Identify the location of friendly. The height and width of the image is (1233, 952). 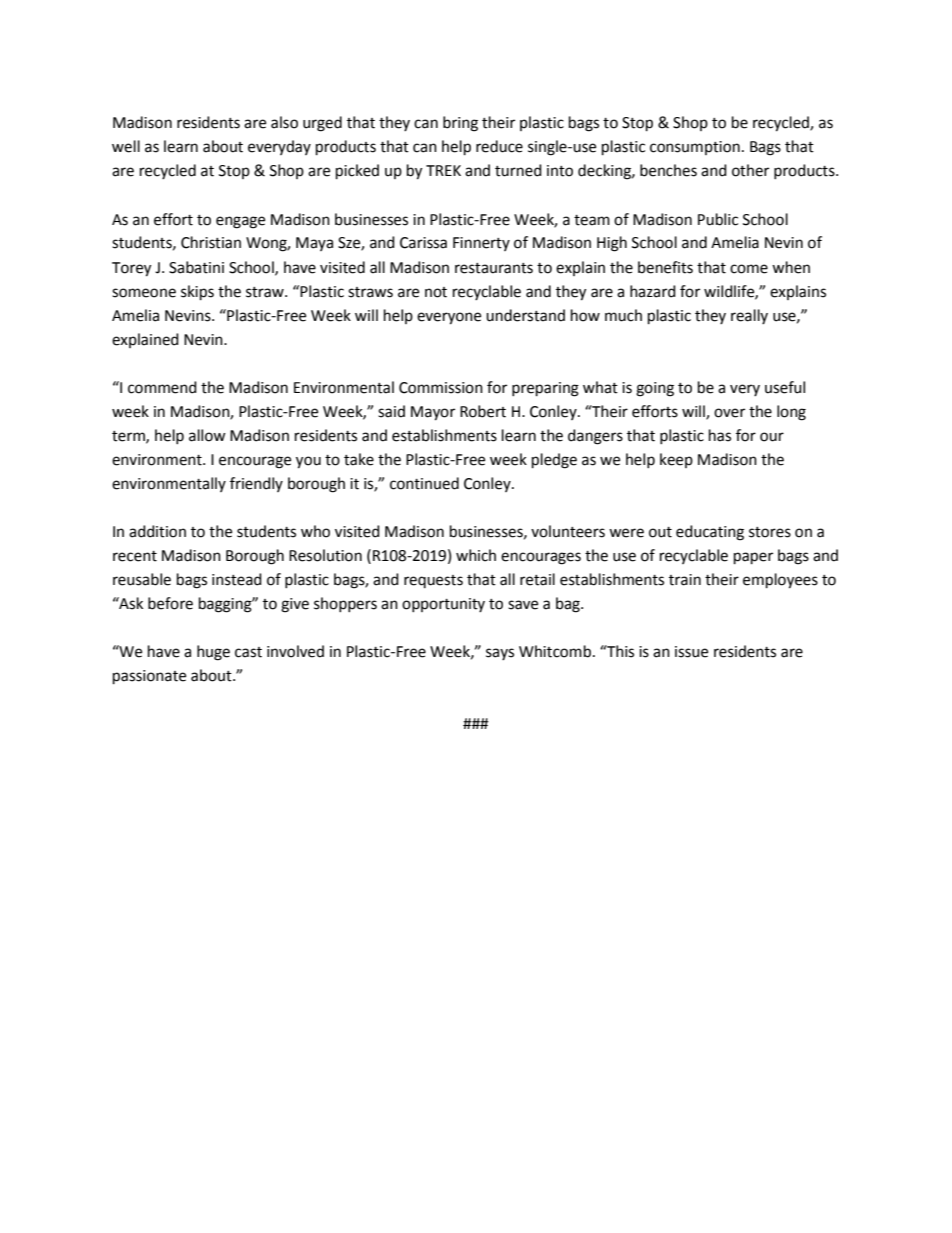
(256, 484).
